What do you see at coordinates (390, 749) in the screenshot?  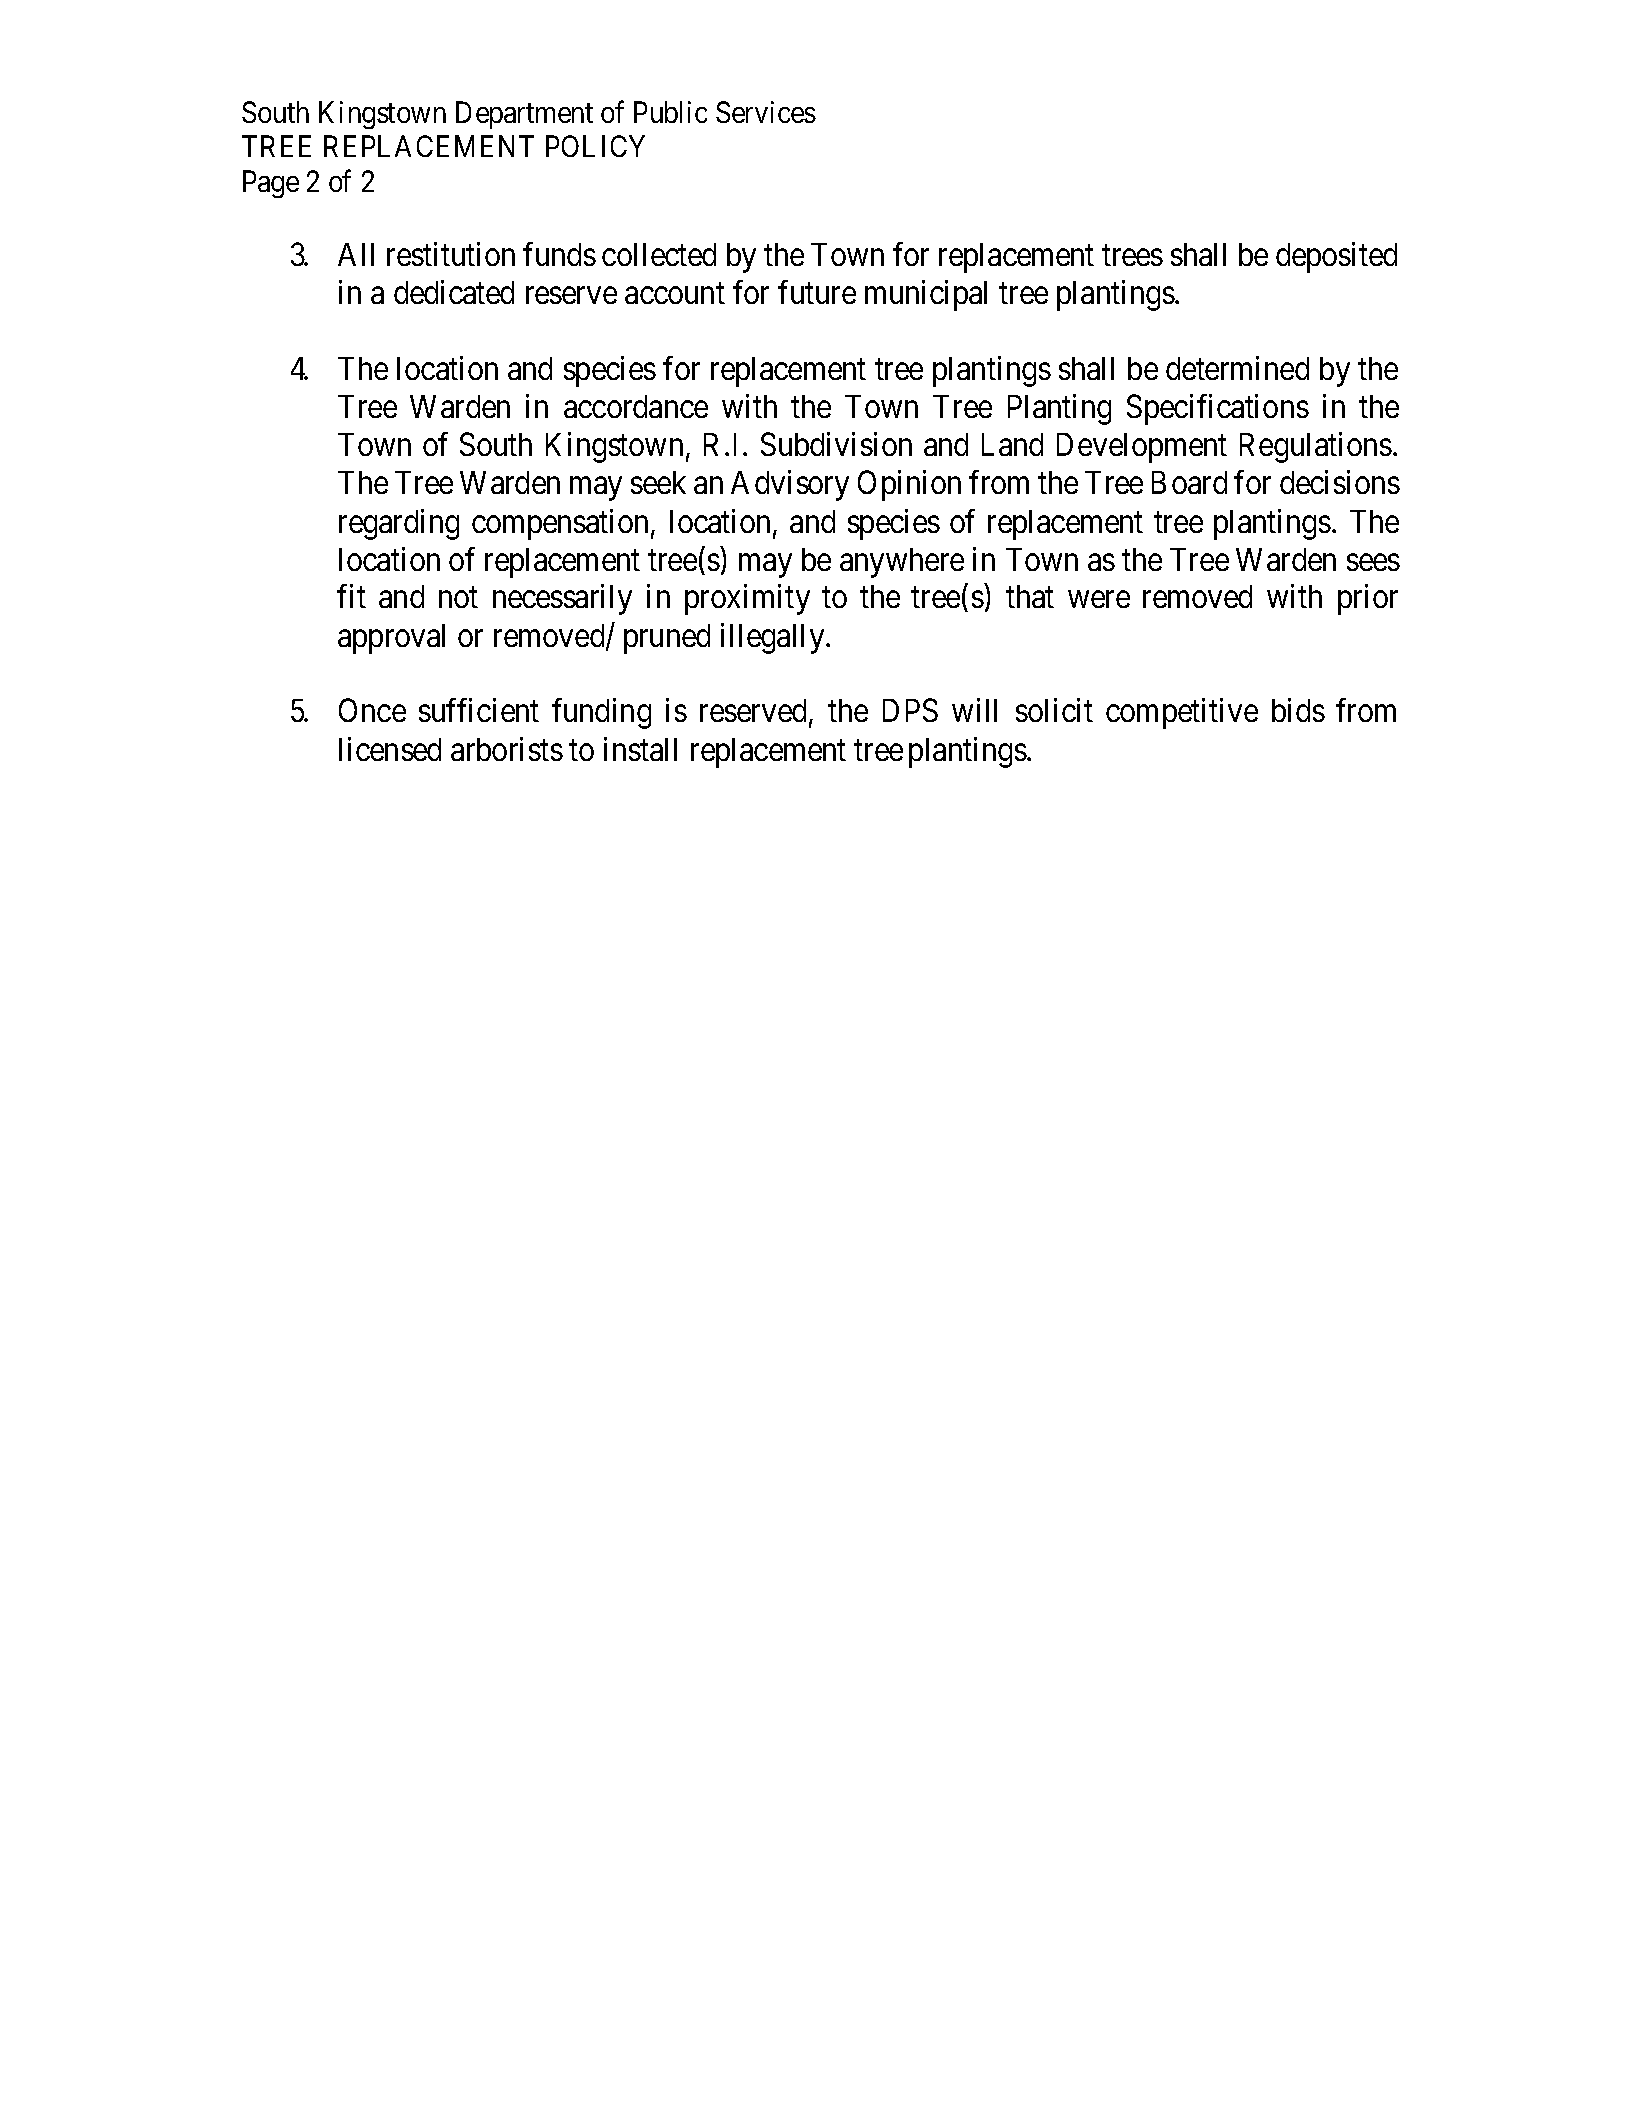 I see `licensed` at bounding box center [390, 749].
